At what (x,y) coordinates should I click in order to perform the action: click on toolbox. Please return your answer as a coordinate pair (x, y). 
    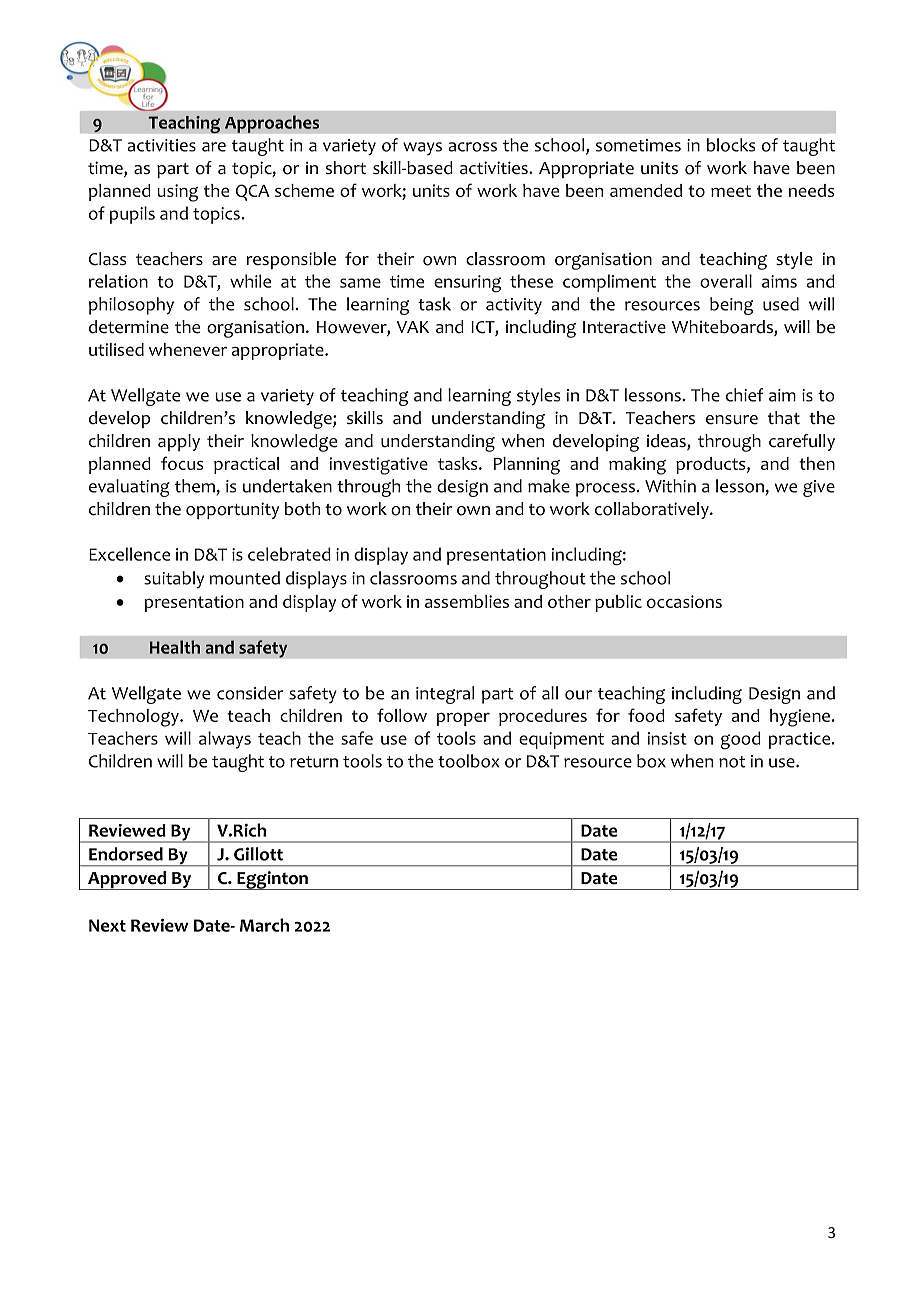
    Looking at the image, I should click on (469, 761).
